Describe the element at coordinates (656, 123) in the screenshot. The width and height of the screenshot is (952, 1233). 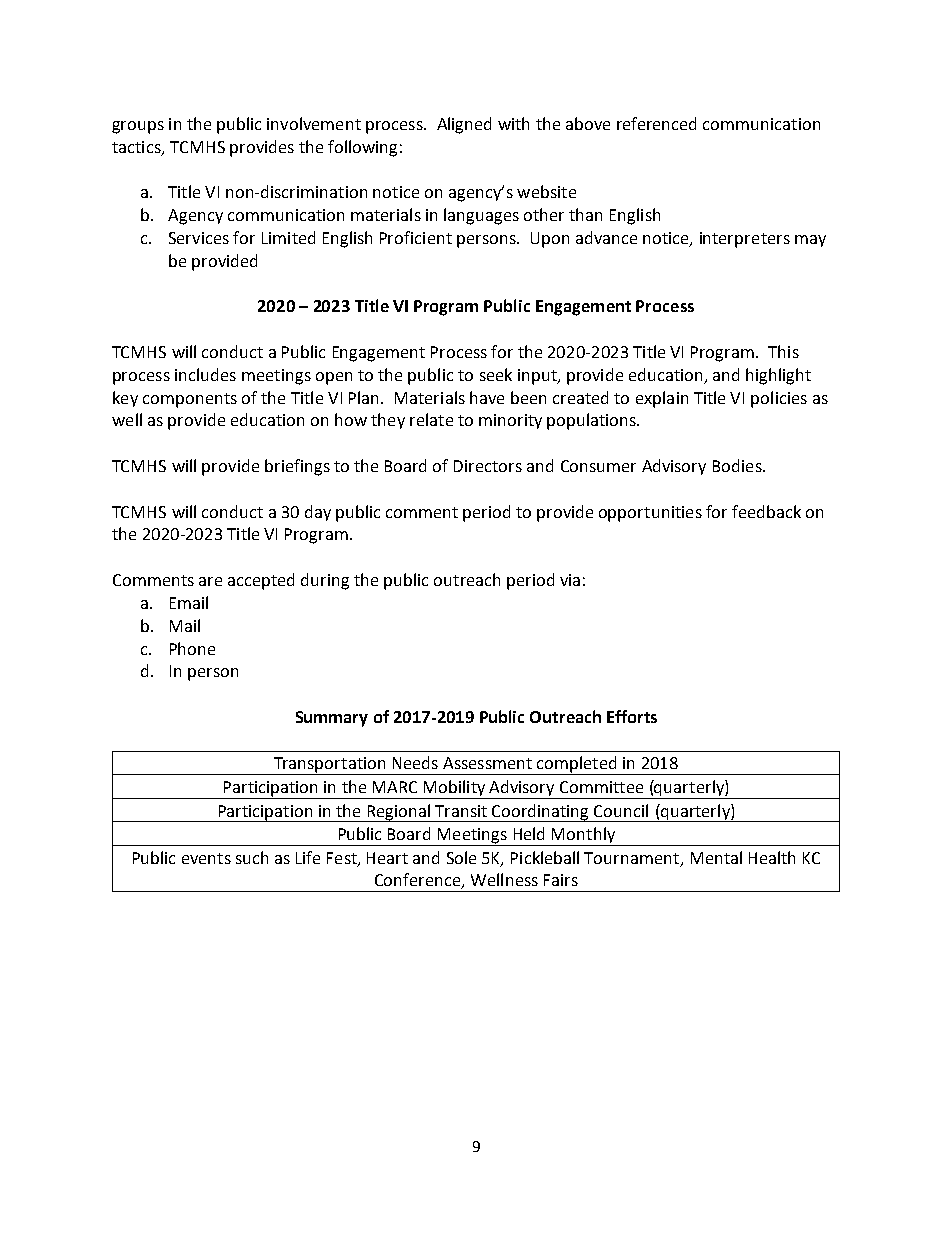
I see `referenced` at that location.
